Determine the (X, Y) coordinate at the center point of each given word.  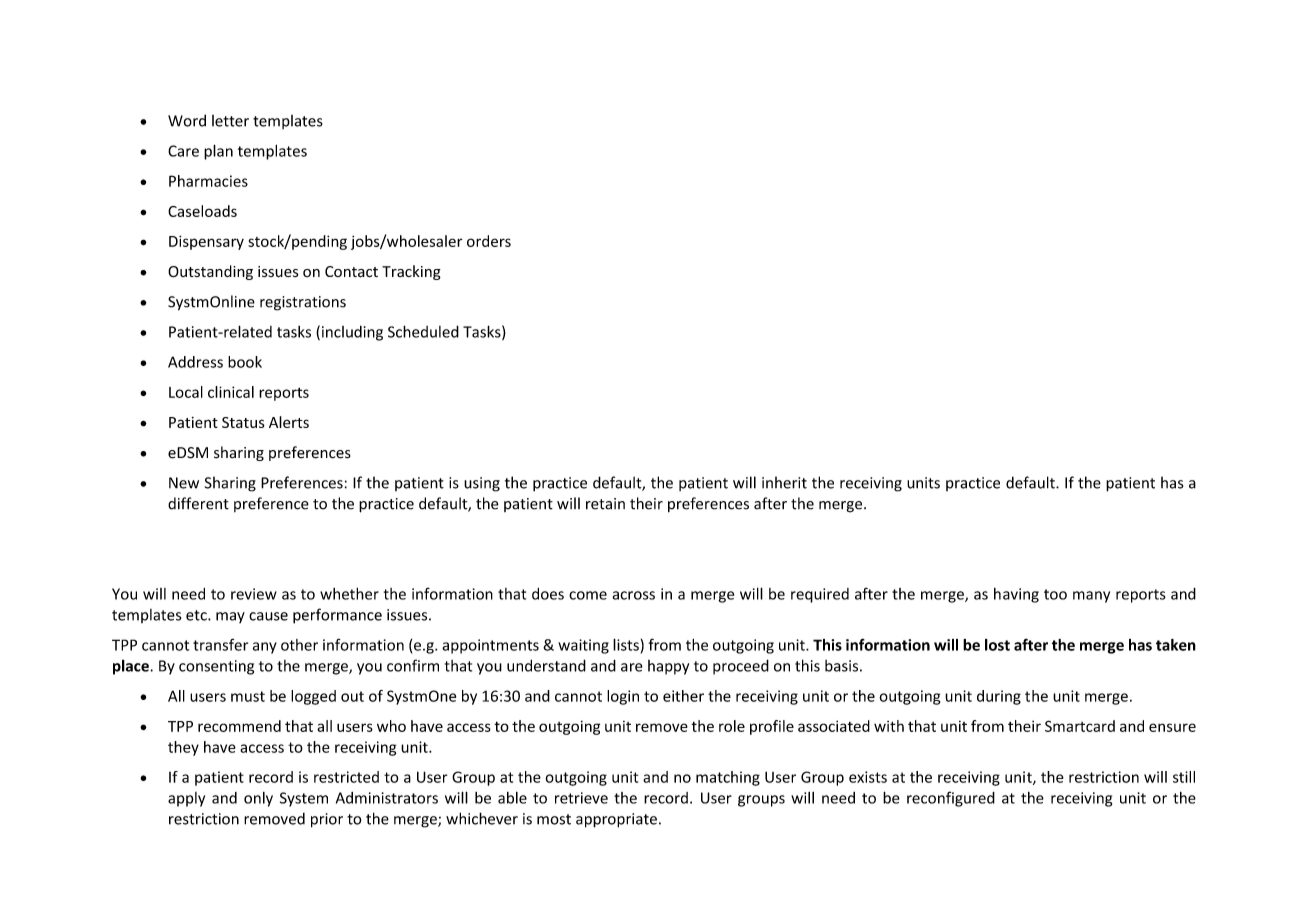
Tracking (411, 272)
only (258, 799)
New (184, 483)
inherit (784, 482)
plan (218, 152)
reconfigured (951, 799)
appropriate (616, 820)
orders (489, 241)
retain (605, 504)
